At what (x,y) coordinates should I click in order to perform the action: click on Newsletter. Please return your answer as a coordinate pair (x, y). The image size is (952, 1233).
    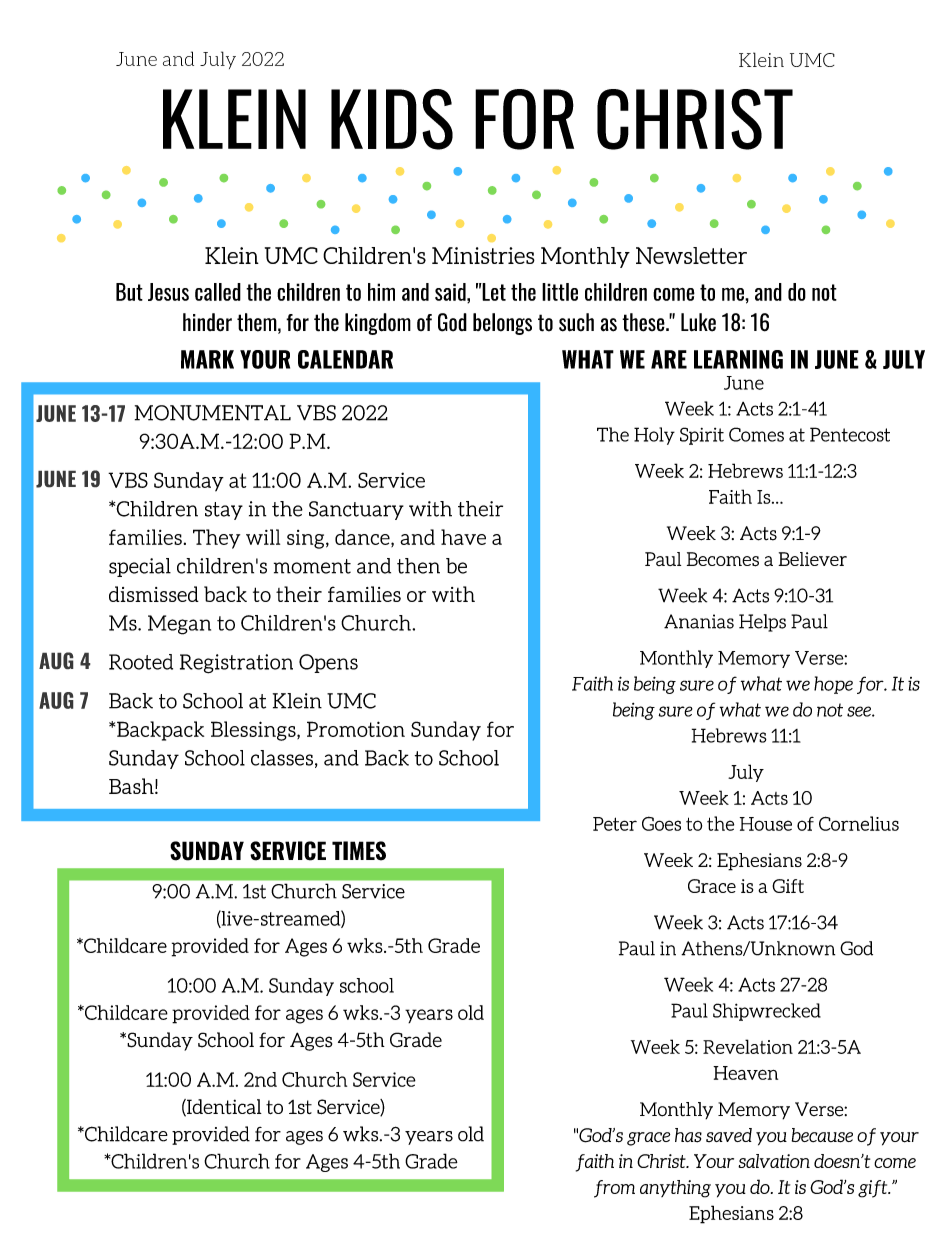
    Looking at the image, I should click on (691, 255).
